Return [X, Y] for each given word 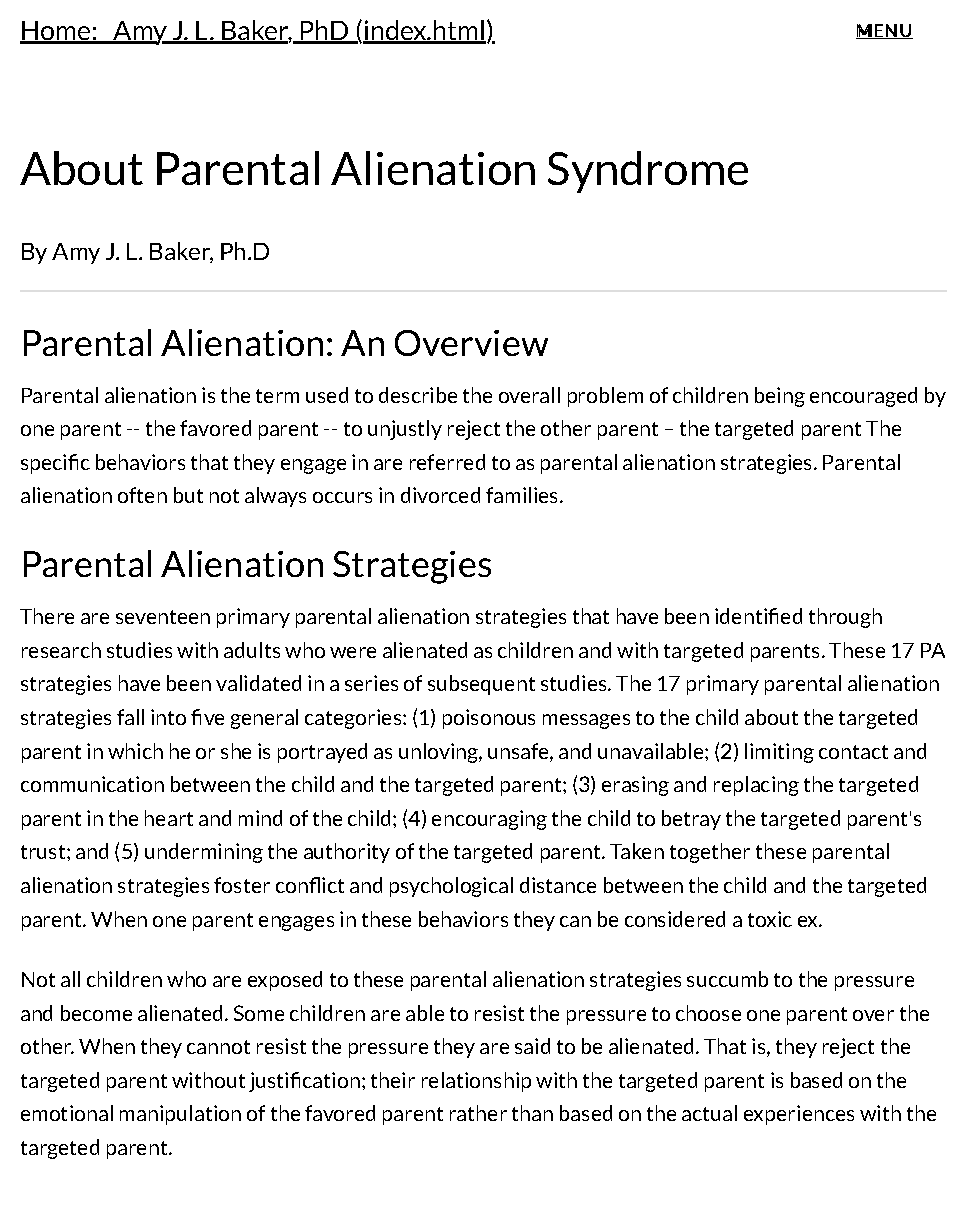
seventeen [163, 617]
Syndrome [648, 172]
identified [758, 616]
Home [56, 32]
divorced [440, 495]
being [780, 397]
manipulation [180, 1115]
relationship [476, 1082]
